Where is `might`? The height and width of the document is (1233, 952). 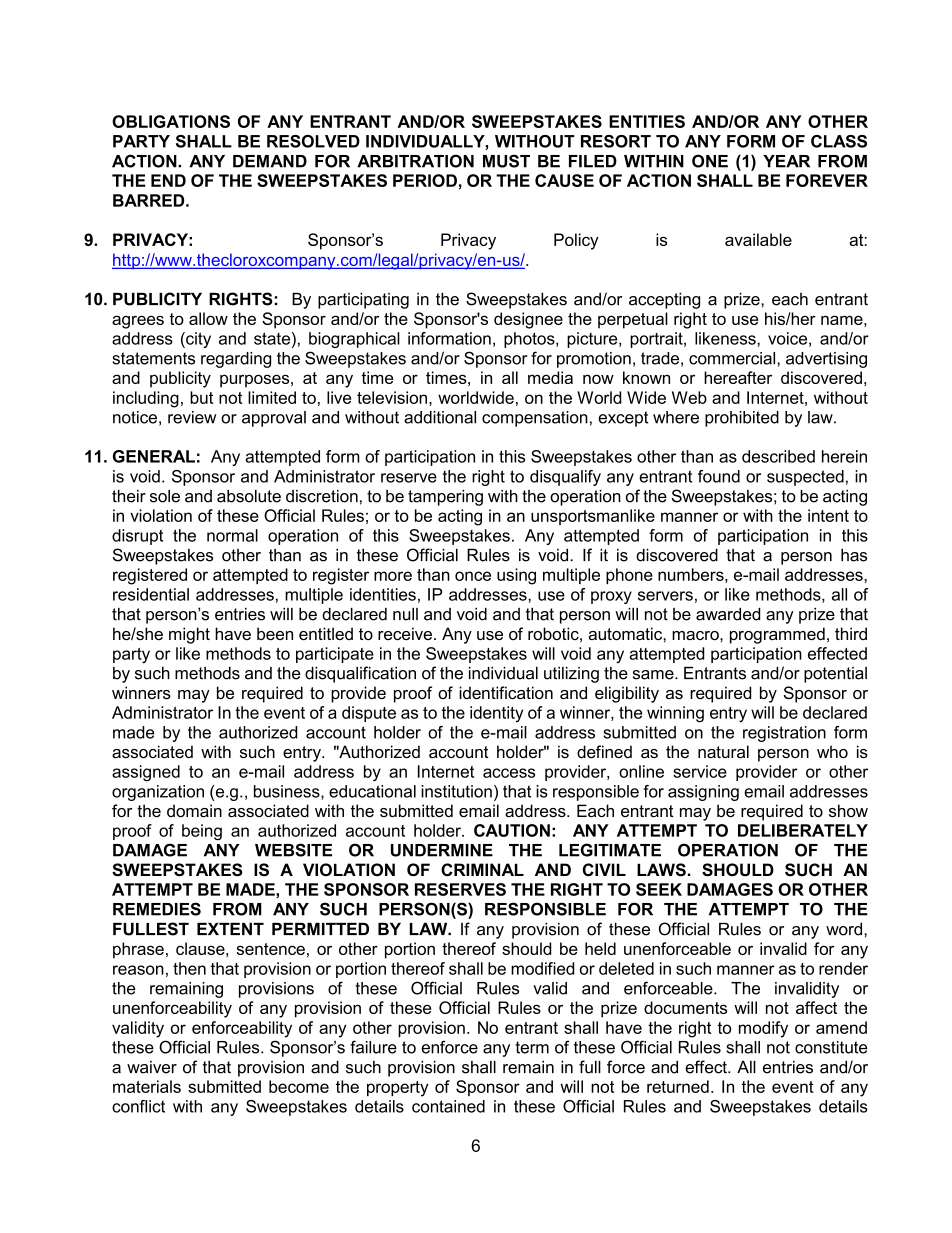 might is located at coordinates (189, 635).
